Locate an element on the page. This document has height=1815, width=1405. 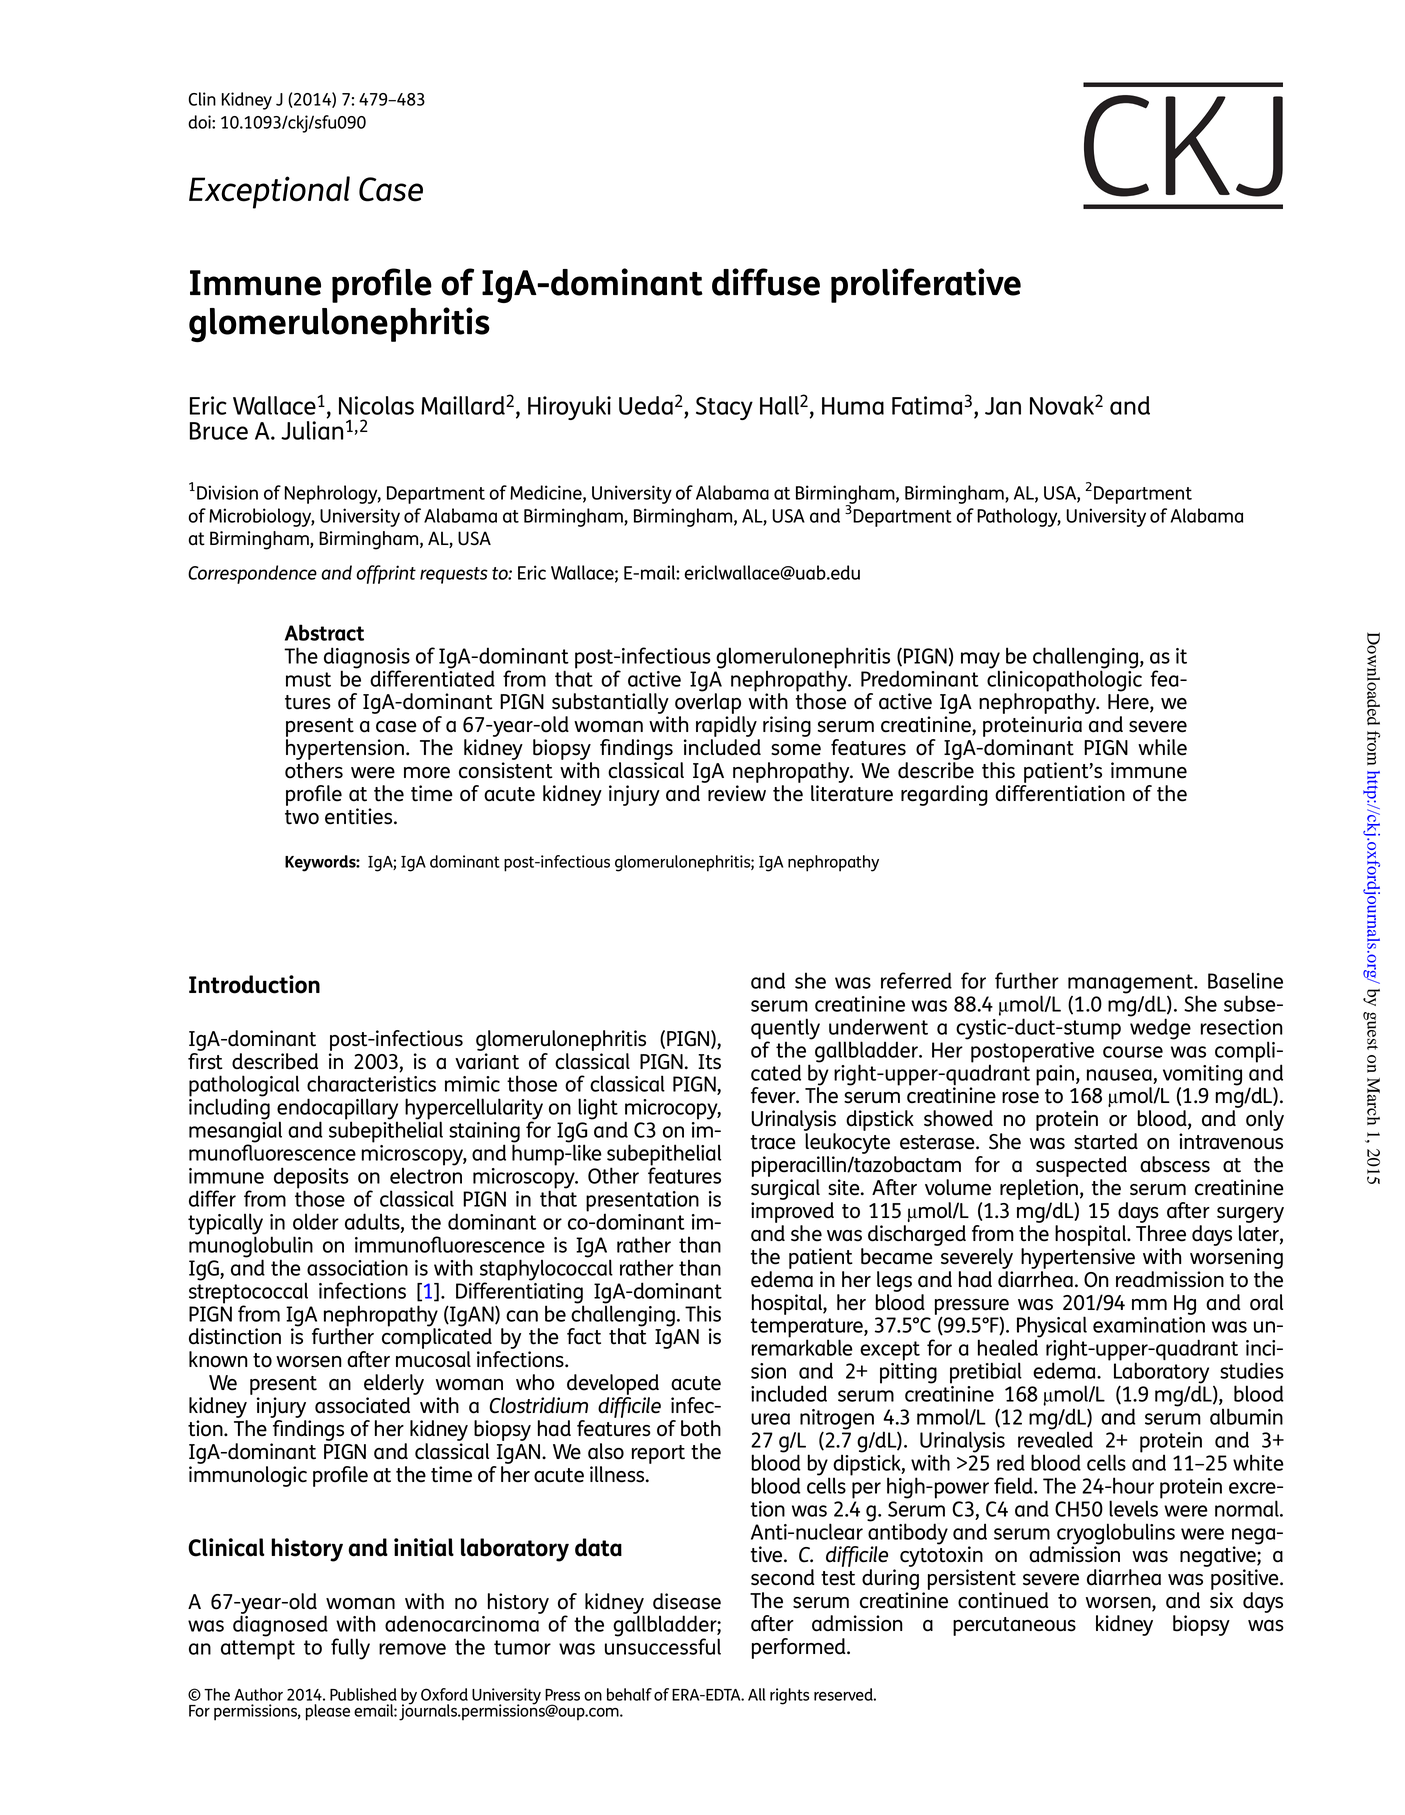
Nicolas is located at coordinates (376, 405).
